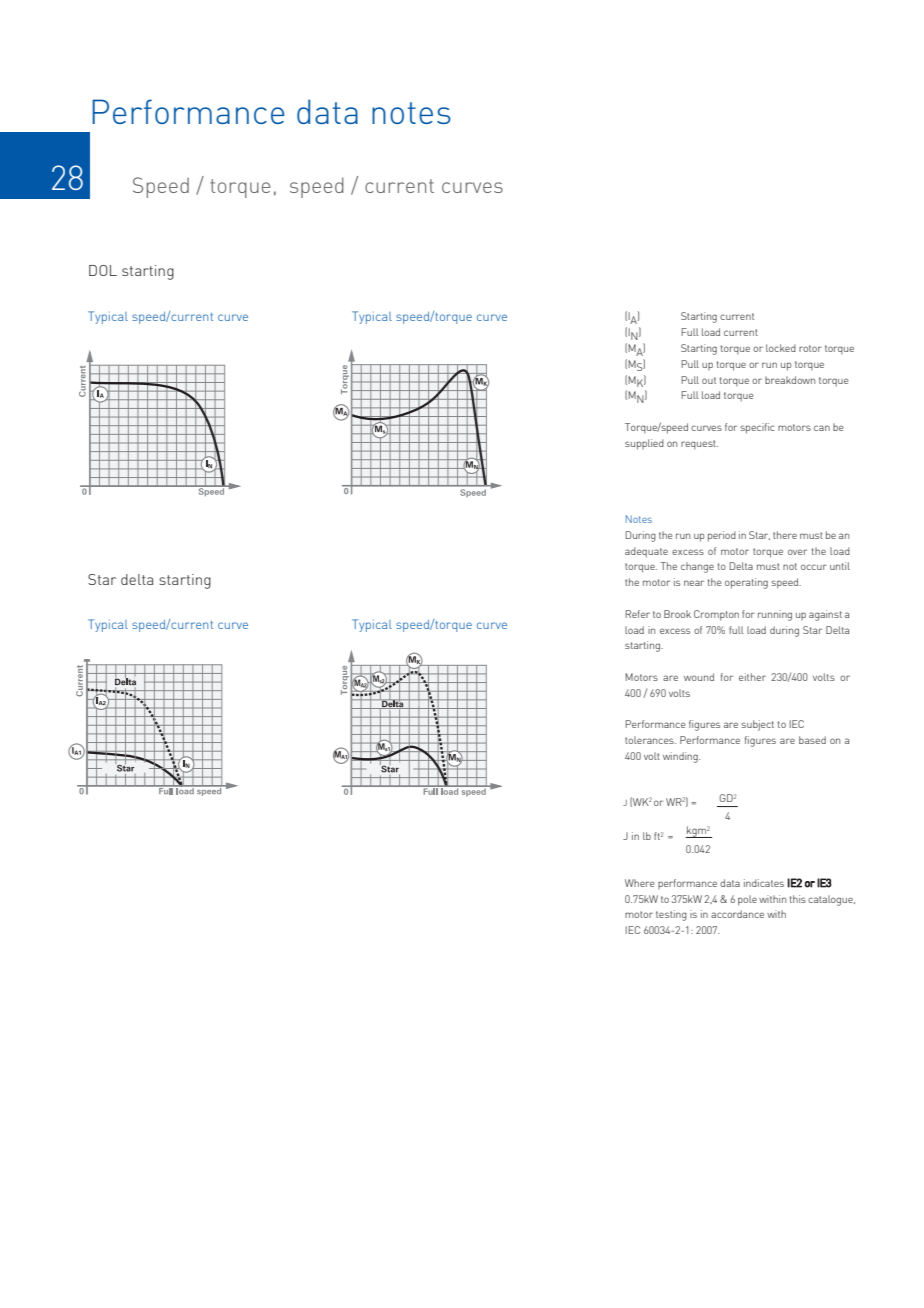  Describe the element at coordinates (103, 270) in the image. I see `DOL` at that location.
